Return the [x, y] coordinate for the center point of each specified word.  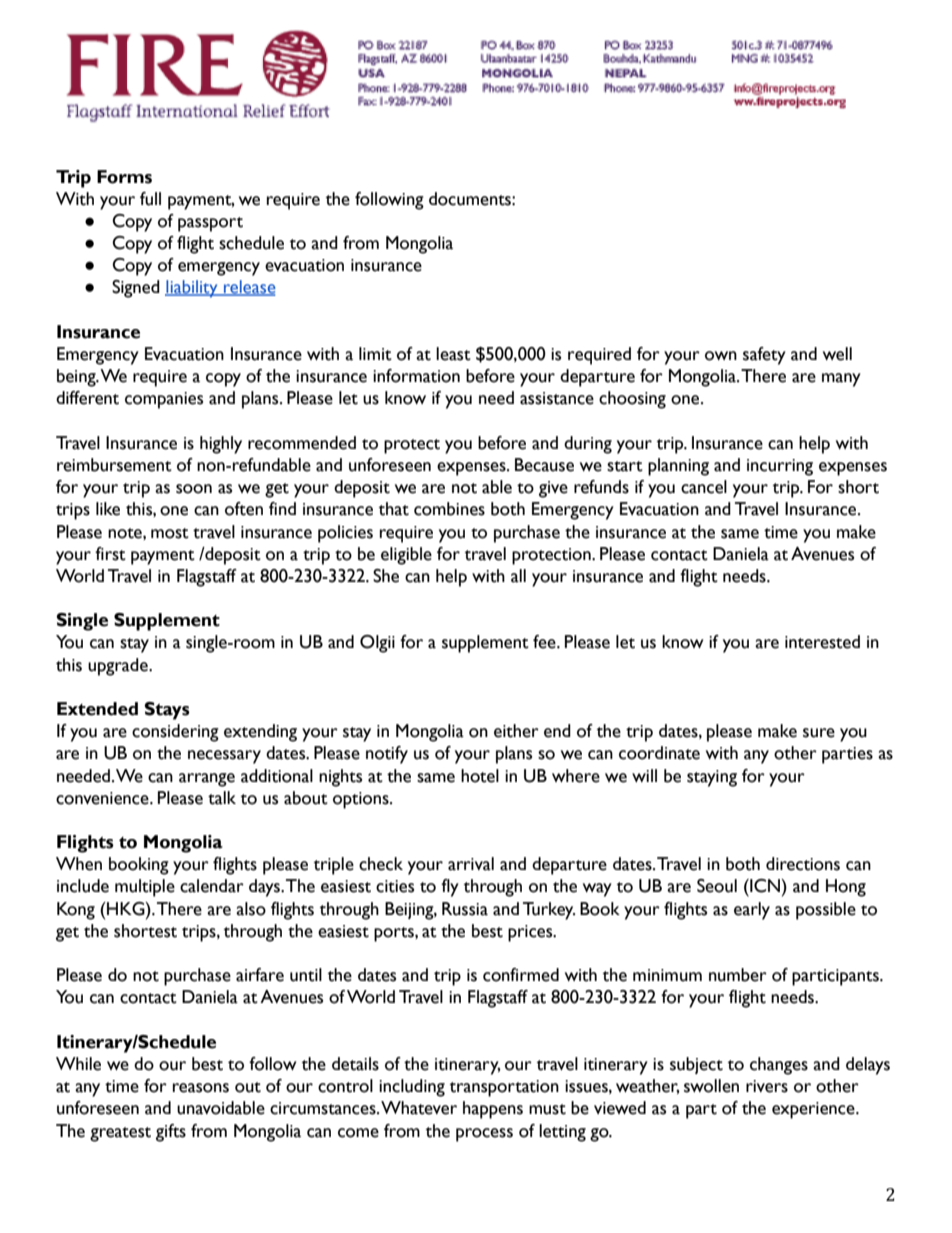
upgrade [119, 667]
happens [493, 1110]
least [453, 354]
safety [764, 356]
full [150, 199]
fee [545, 642]
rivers [767, 1086]
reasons [201, 1088]
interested [822, 642]
